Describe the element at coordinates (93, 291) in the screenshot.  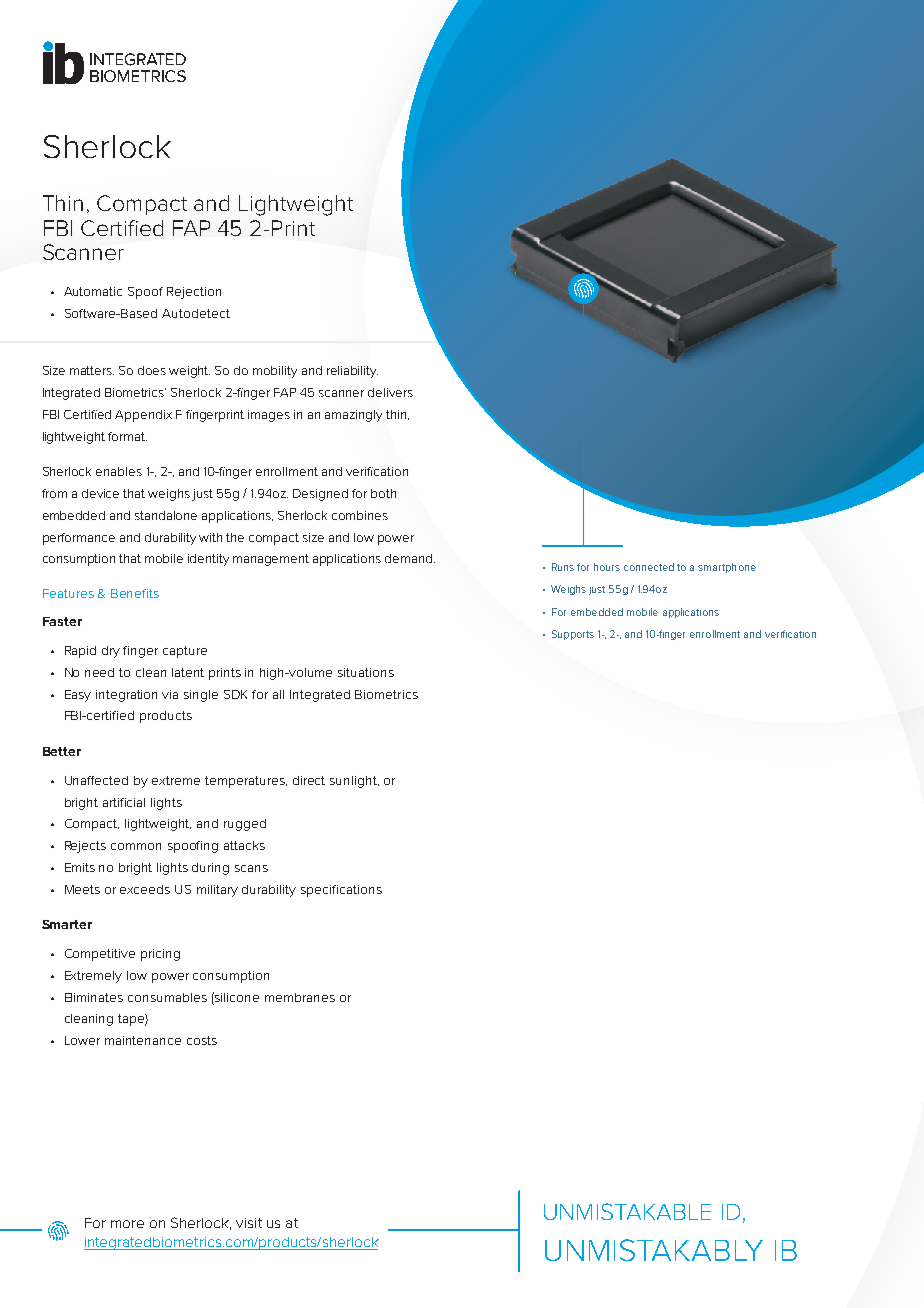
I see `Automatic` at that location.
